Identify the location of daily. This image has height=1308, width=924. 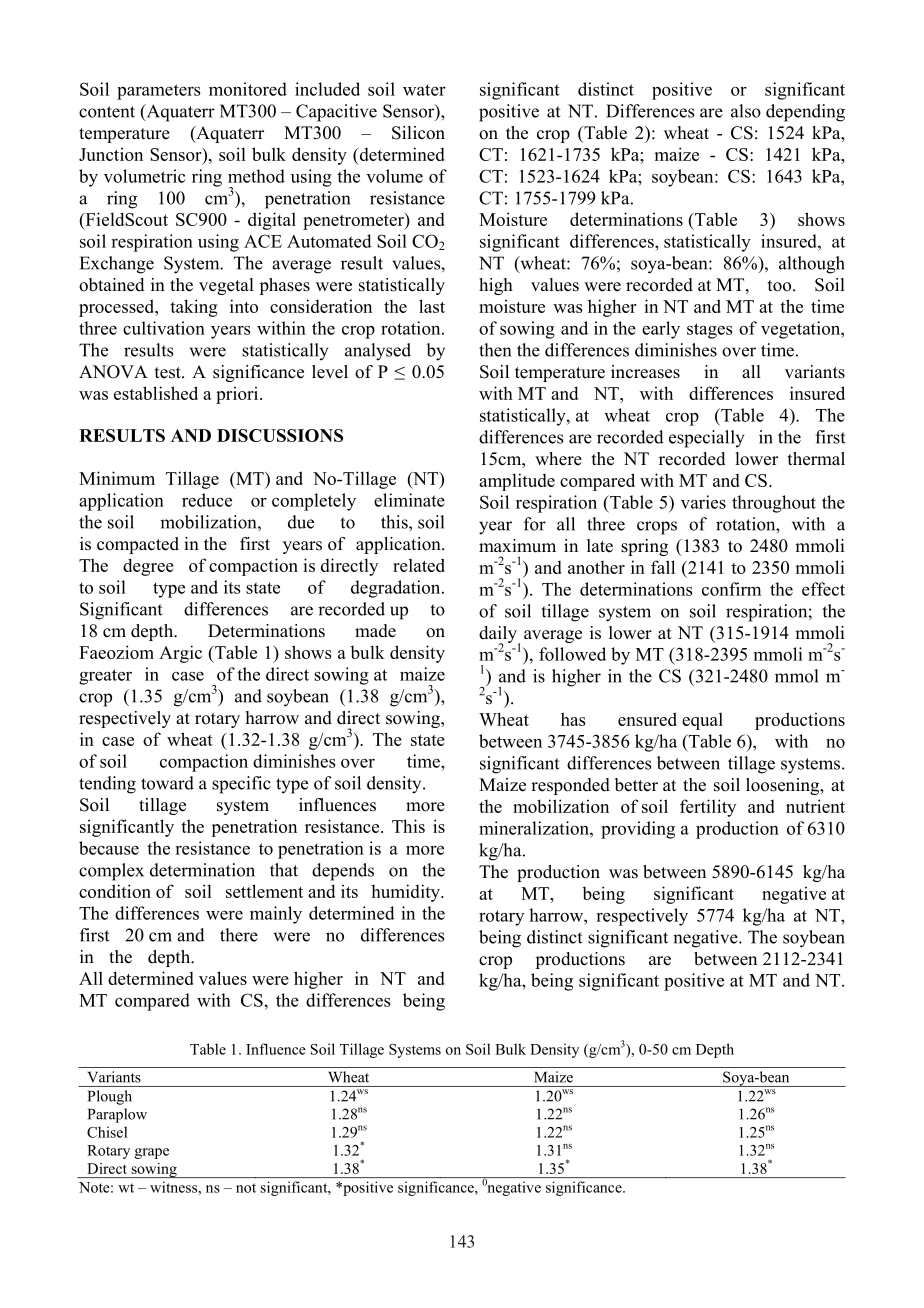
(499, 635).
